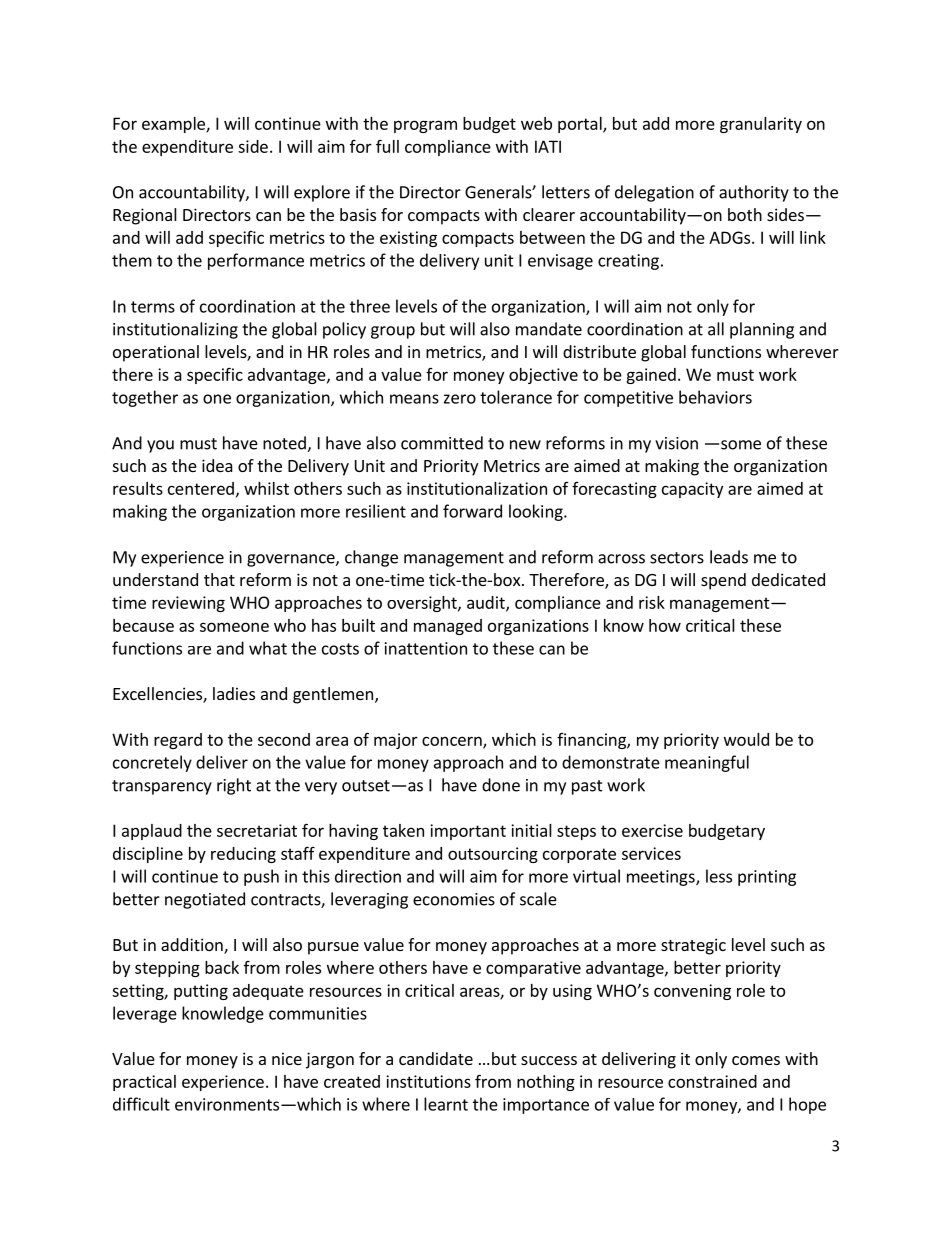  What do you see at coordinates (719, 876) in the page?
I see `less` at bounding box center [719, 876].
